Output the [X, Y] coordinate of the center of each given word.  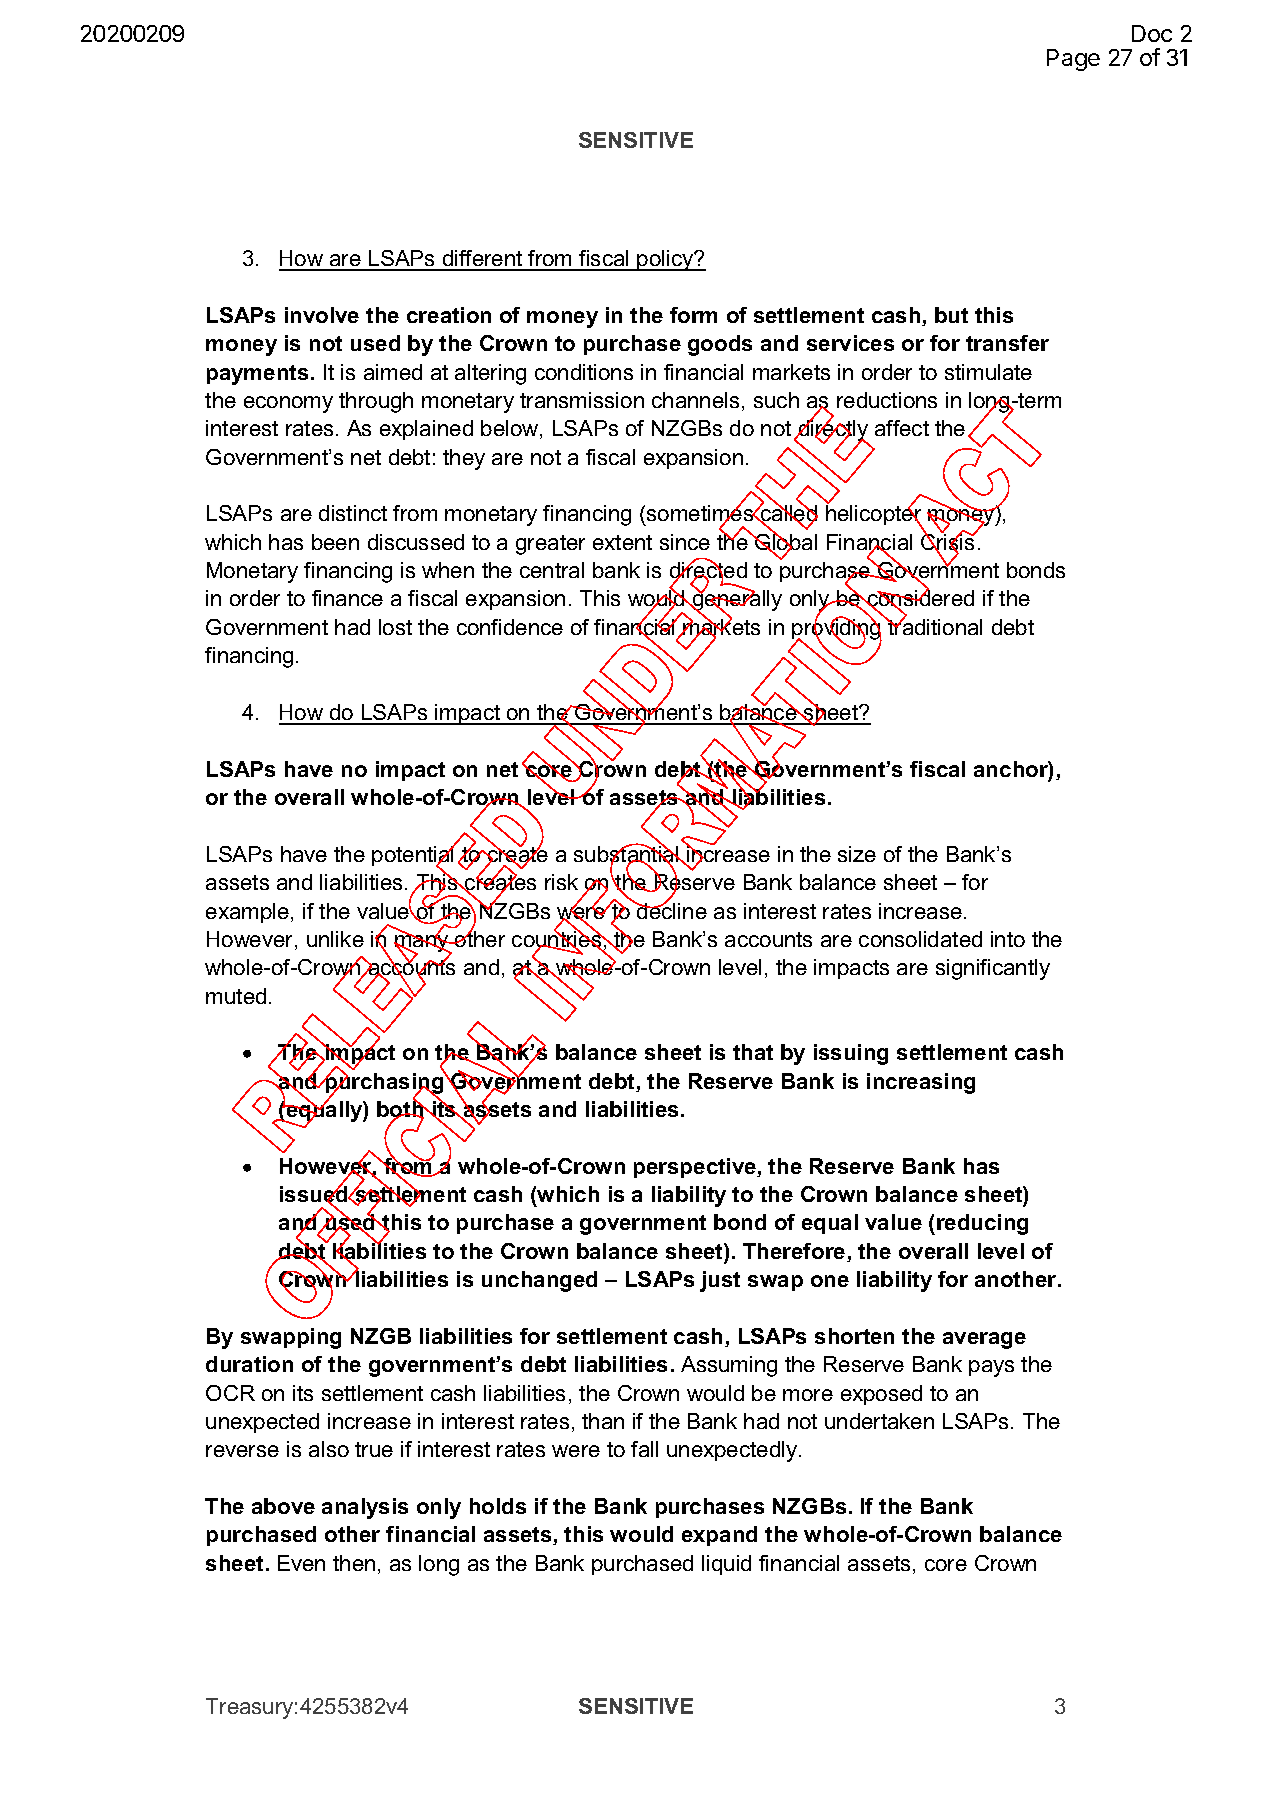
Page [1073, 60]
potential [414, 856]
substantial [627, 854]
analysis [365, 1508]
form [693, 315]
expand [719, 1536]
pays [991, 1368]
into [1008, 939]
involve [322, 315]
